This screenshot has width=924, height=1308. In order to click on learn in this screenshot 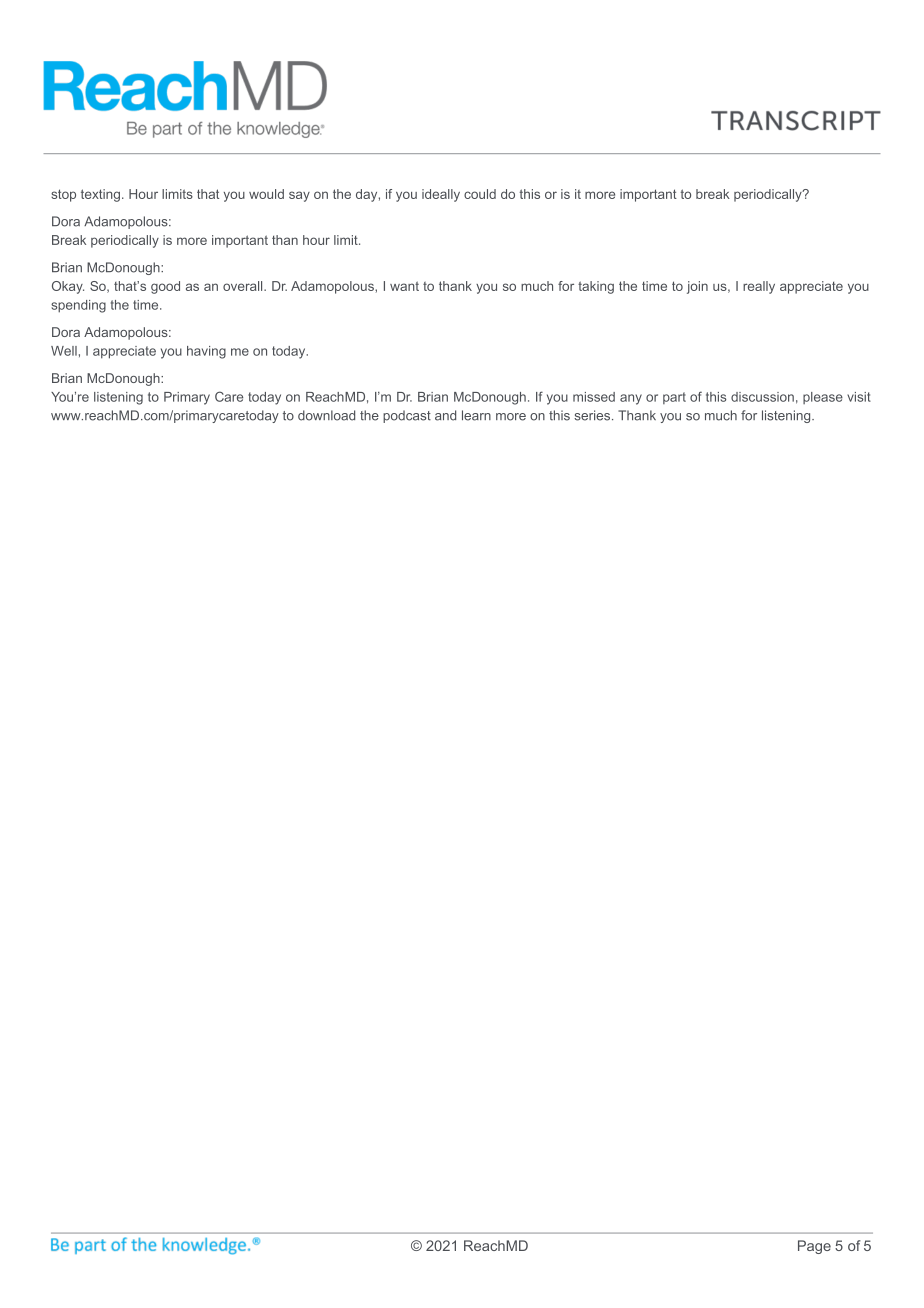, I will do `click(476, 415)`.
